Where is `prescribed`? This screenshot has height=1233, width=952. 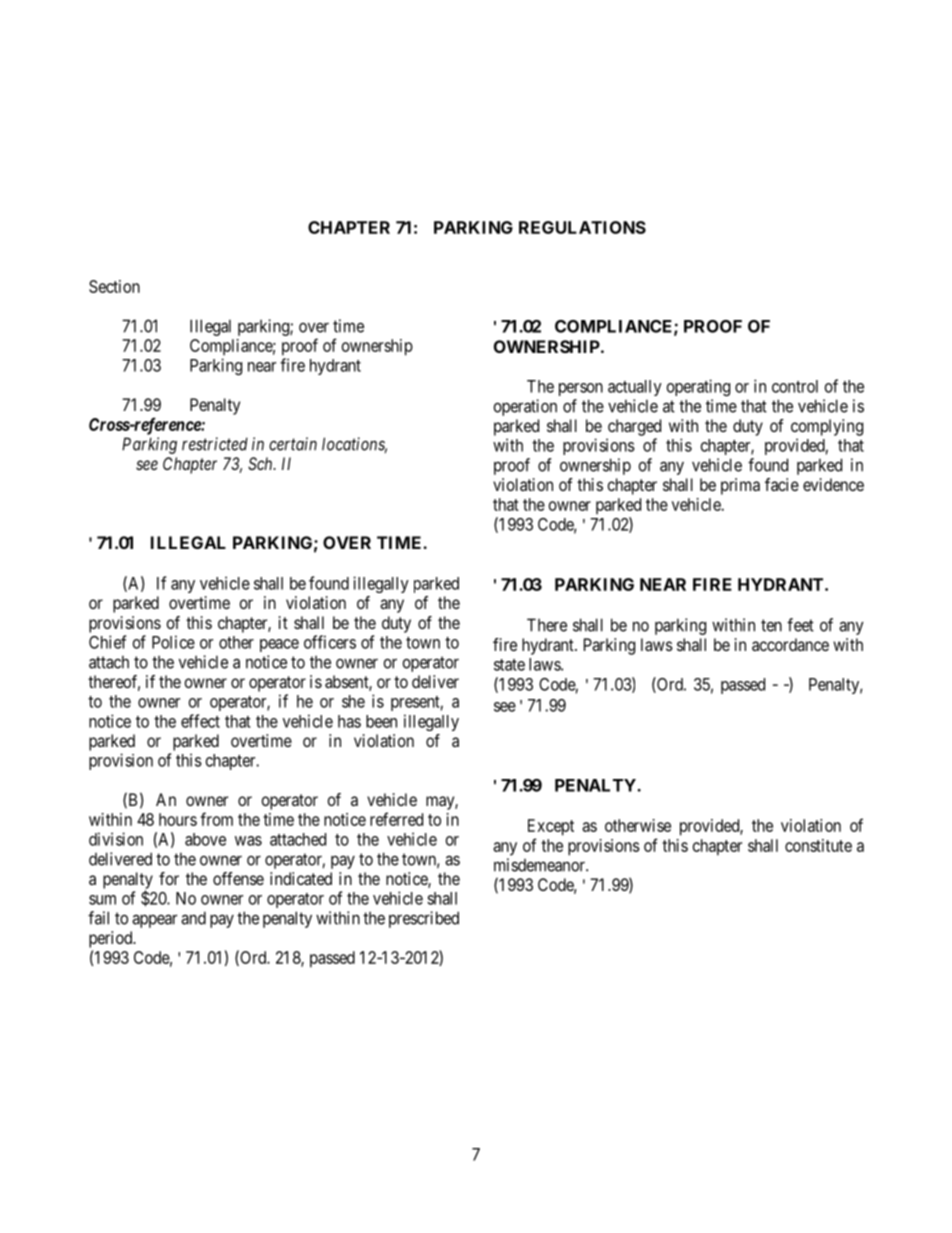
prescribed is located at coordinates (424, 919).
